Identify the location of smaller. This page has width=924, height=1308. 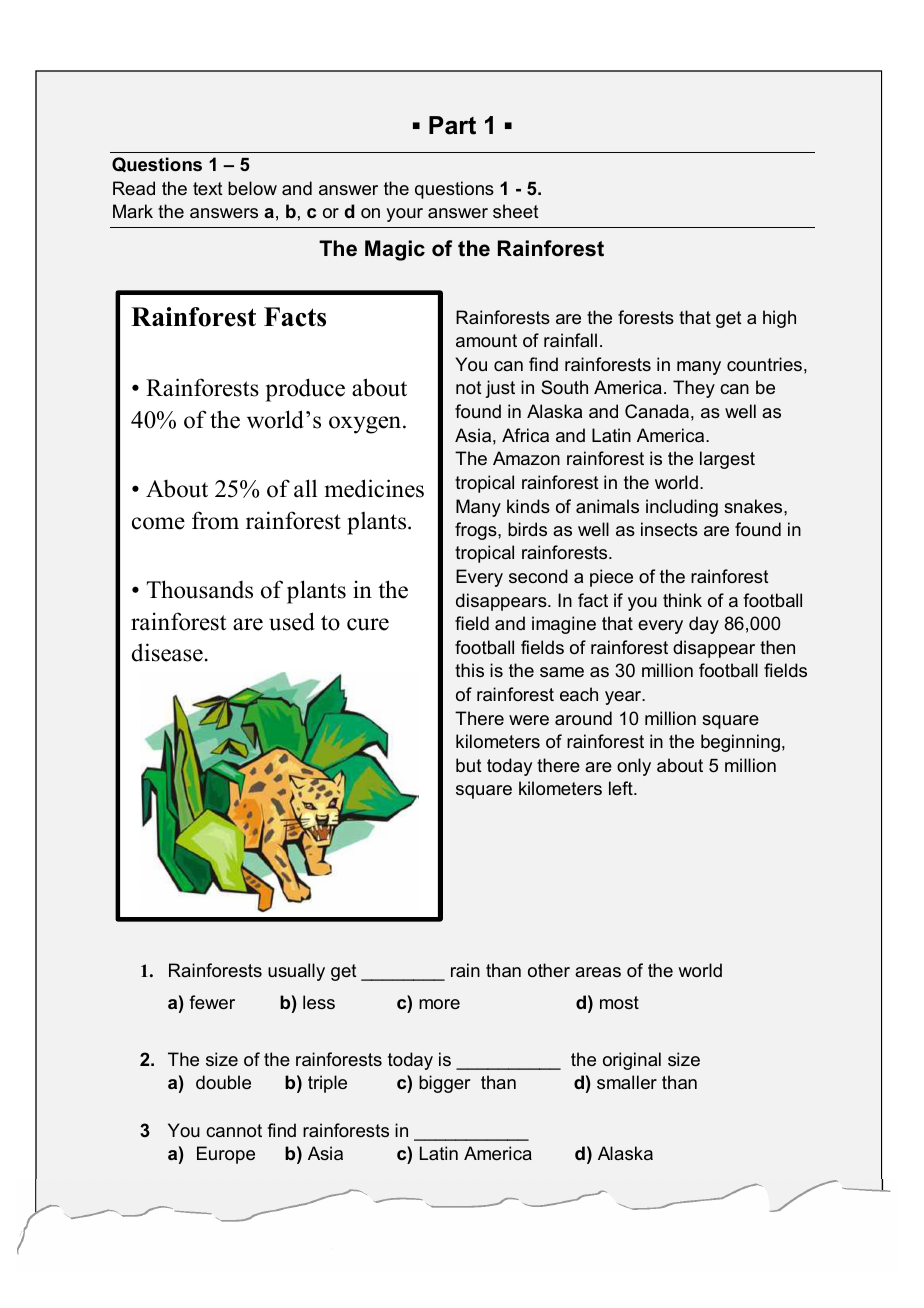
(627, 1082).
